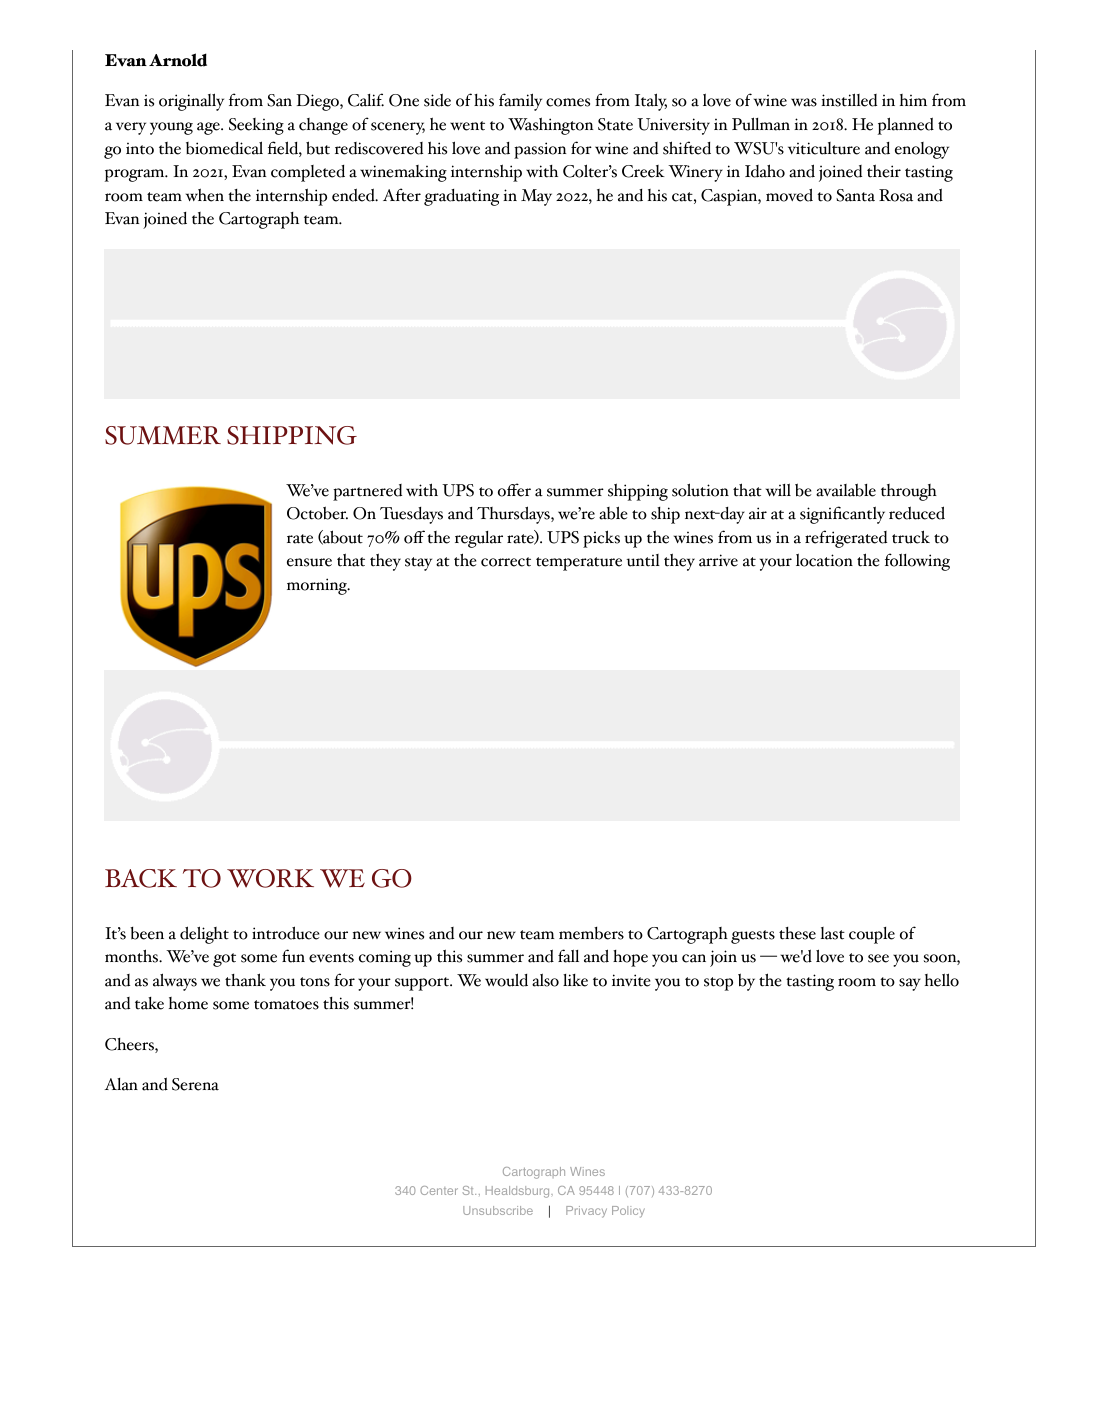 Image resolution: width=1099 pixels, height=1423 pixels. I want to click on Unsubscribe, so click(498, 1210).
